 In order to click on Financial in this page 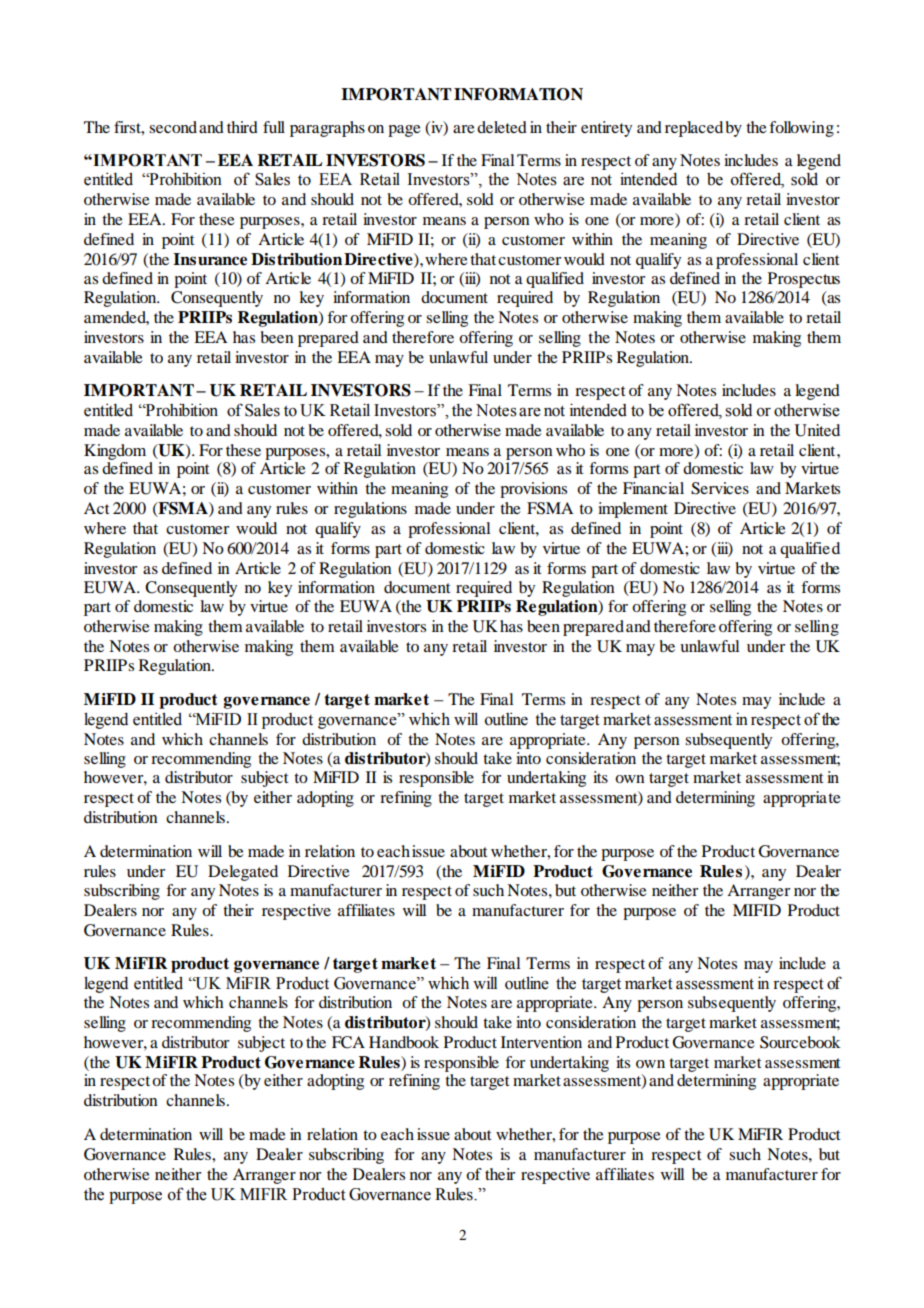, I will do `click(653, 488)`.
